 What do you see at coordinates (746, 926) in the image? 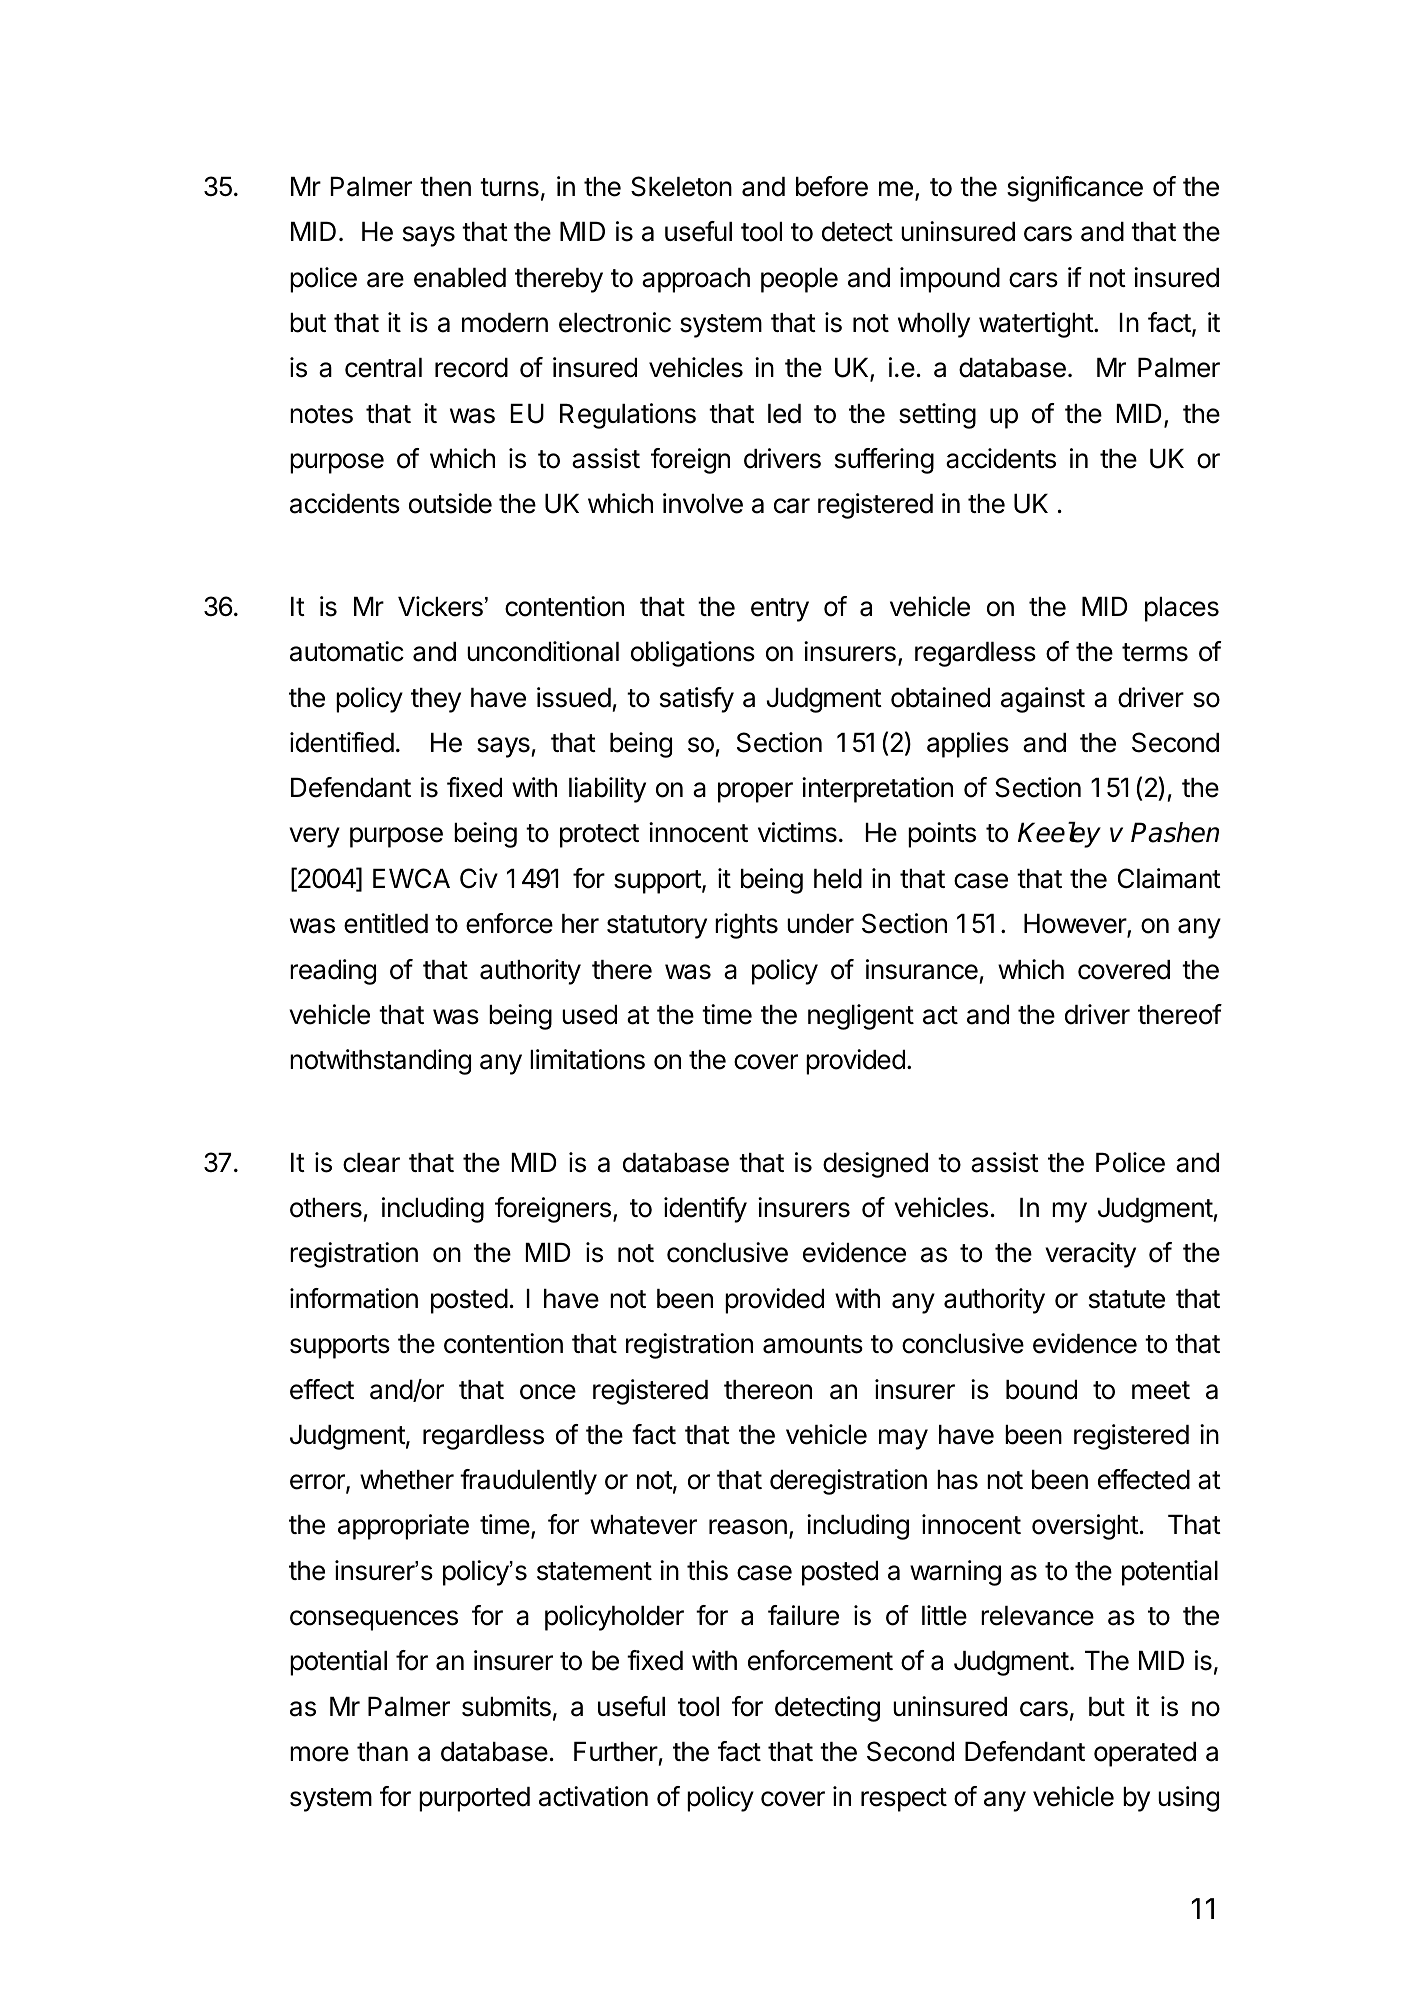
I see `rights` at bounding box center [746, 926].
